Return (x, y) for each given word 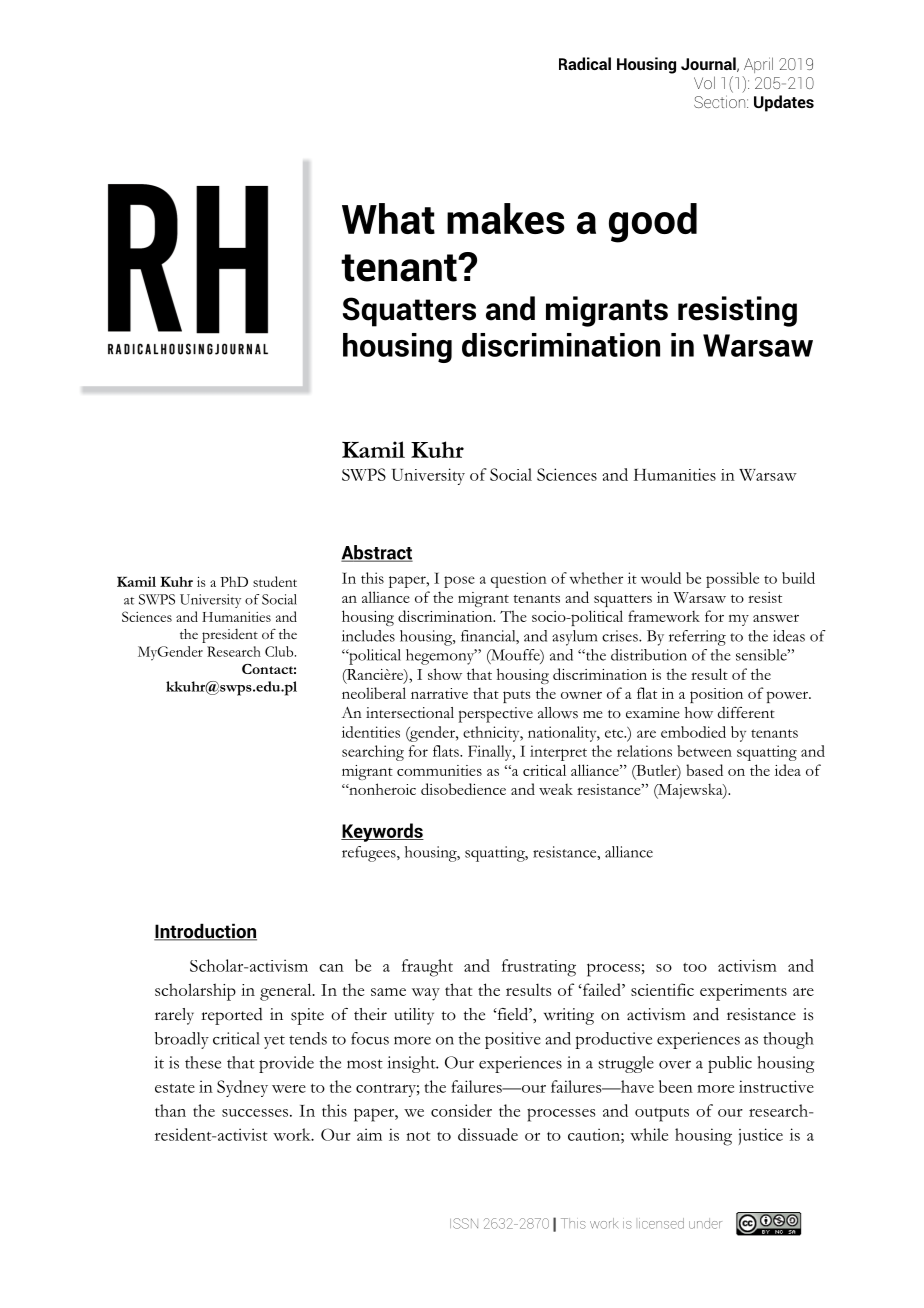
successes (255, 1113)
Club (280, 651)
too (695, 967)
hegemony (441, 657)
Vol (704, 82)
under (705, 1223)
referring (697, 638)
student (275, 581)
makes (506, 218)
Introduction (205, 932)
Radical (585, 63)
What (388, 218)
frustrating (539, 968)
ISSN (464, 1223)
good (653, 223)
